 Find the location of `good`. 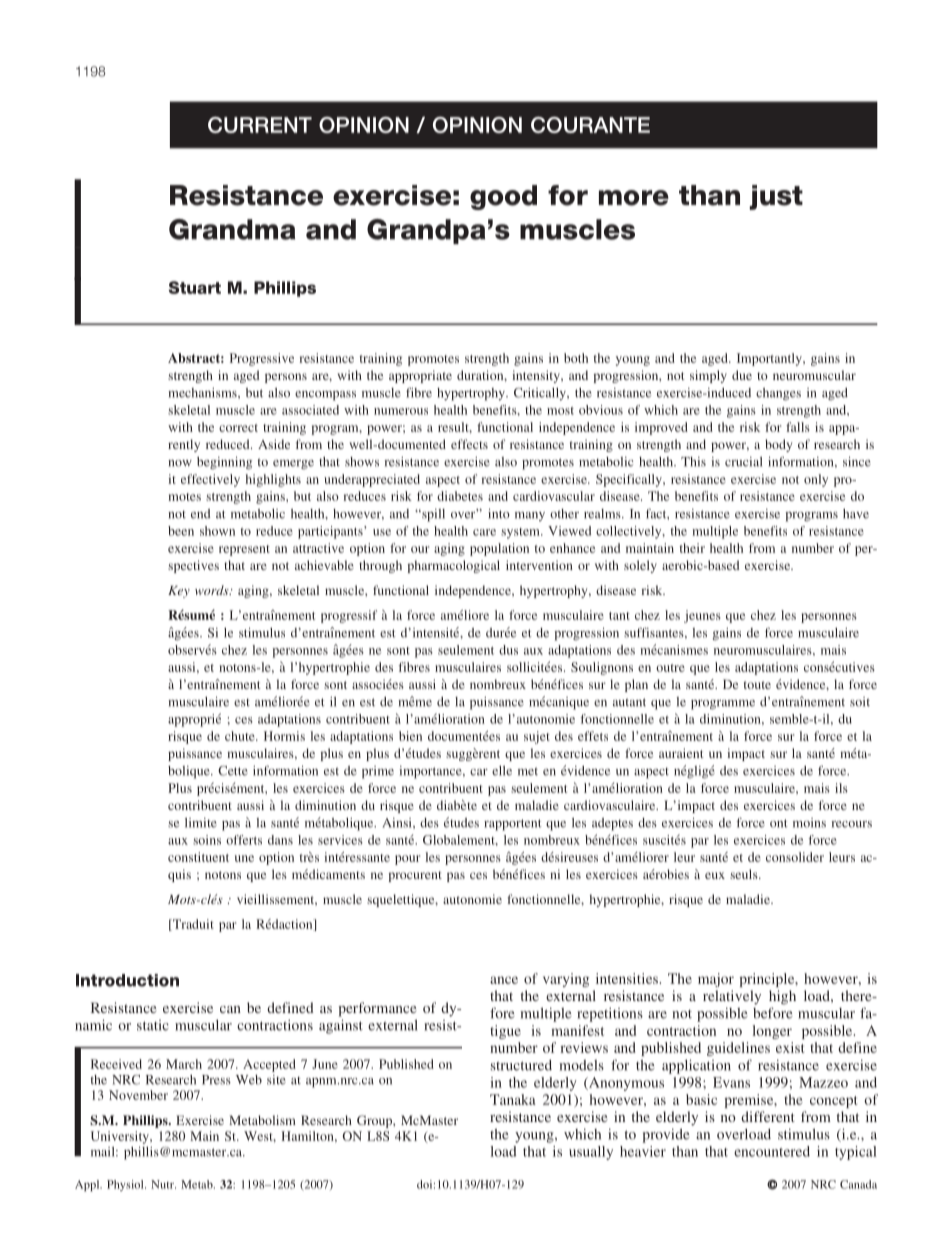

good is located at coordinates (503, 197).
